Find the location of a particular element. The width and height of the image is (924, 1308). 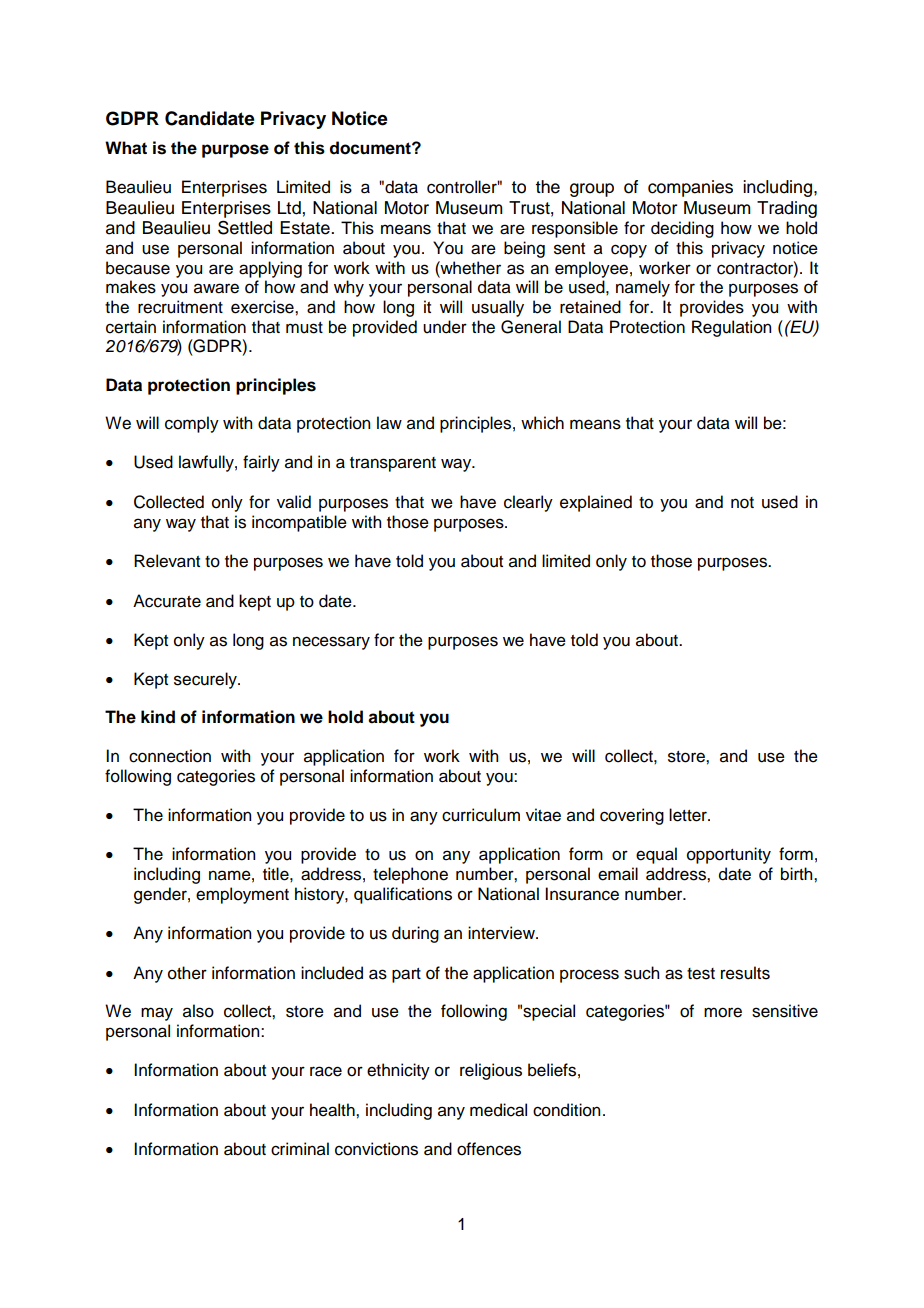

more is located at coordinates (723, 1012).
